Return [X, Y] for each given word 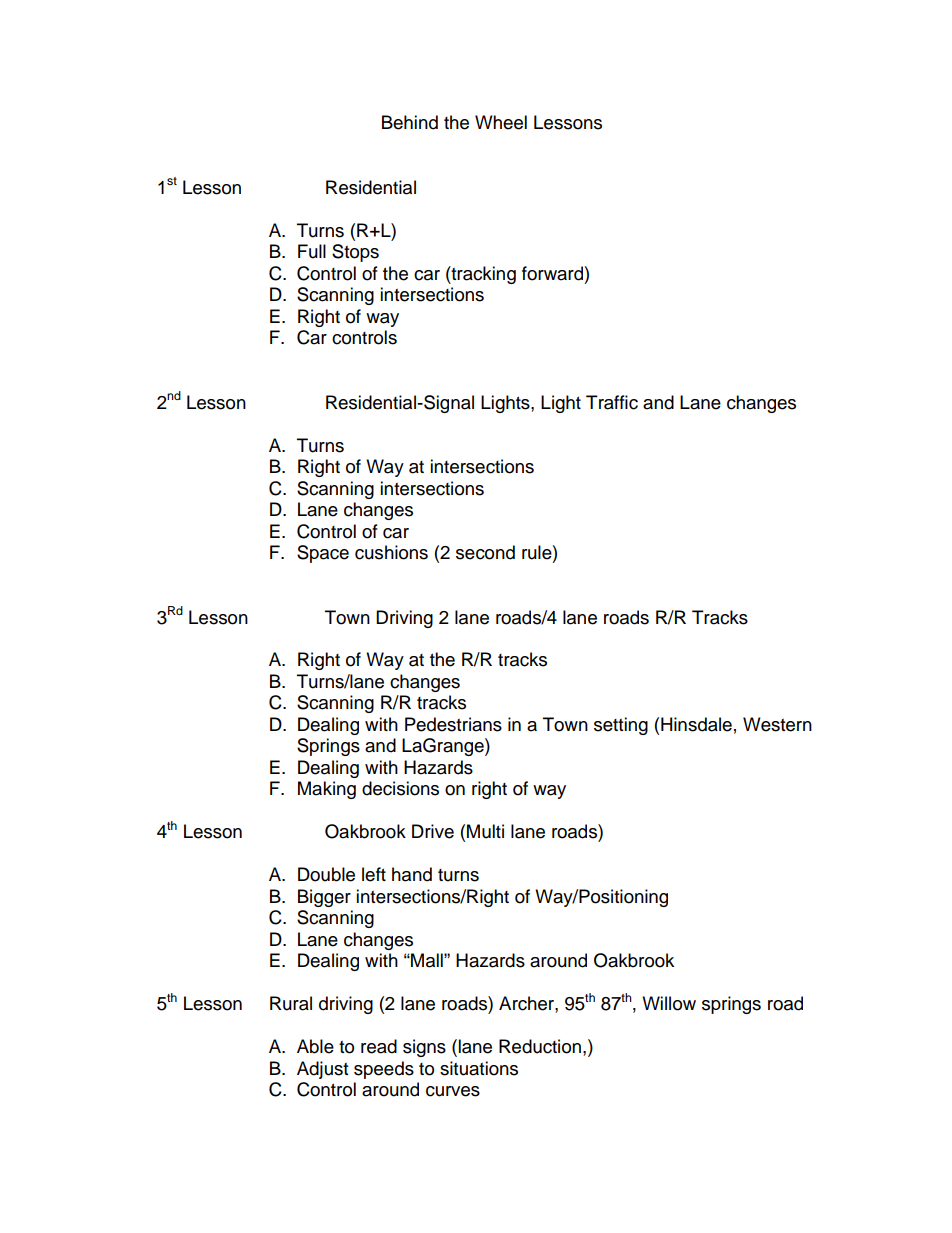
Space [323, 554]
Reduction [540, 1046]
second [485, 552]
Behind [410, 122]
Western [777, 724]
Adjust [322, 1070]
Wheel [501, 122]
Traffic [612, 402]
